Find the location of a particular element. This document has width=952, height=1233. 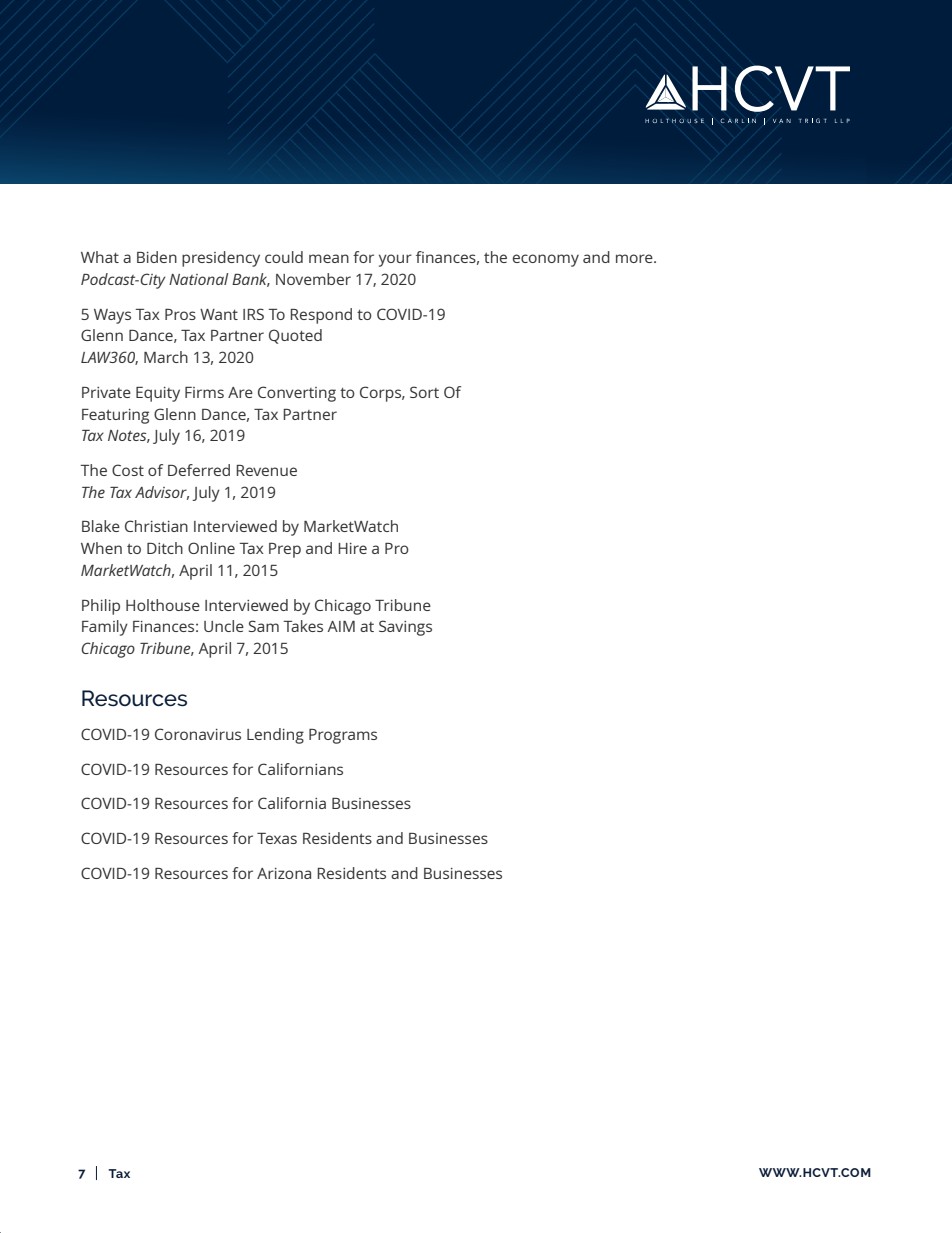

Hire is located at coordinates (352, 548).
